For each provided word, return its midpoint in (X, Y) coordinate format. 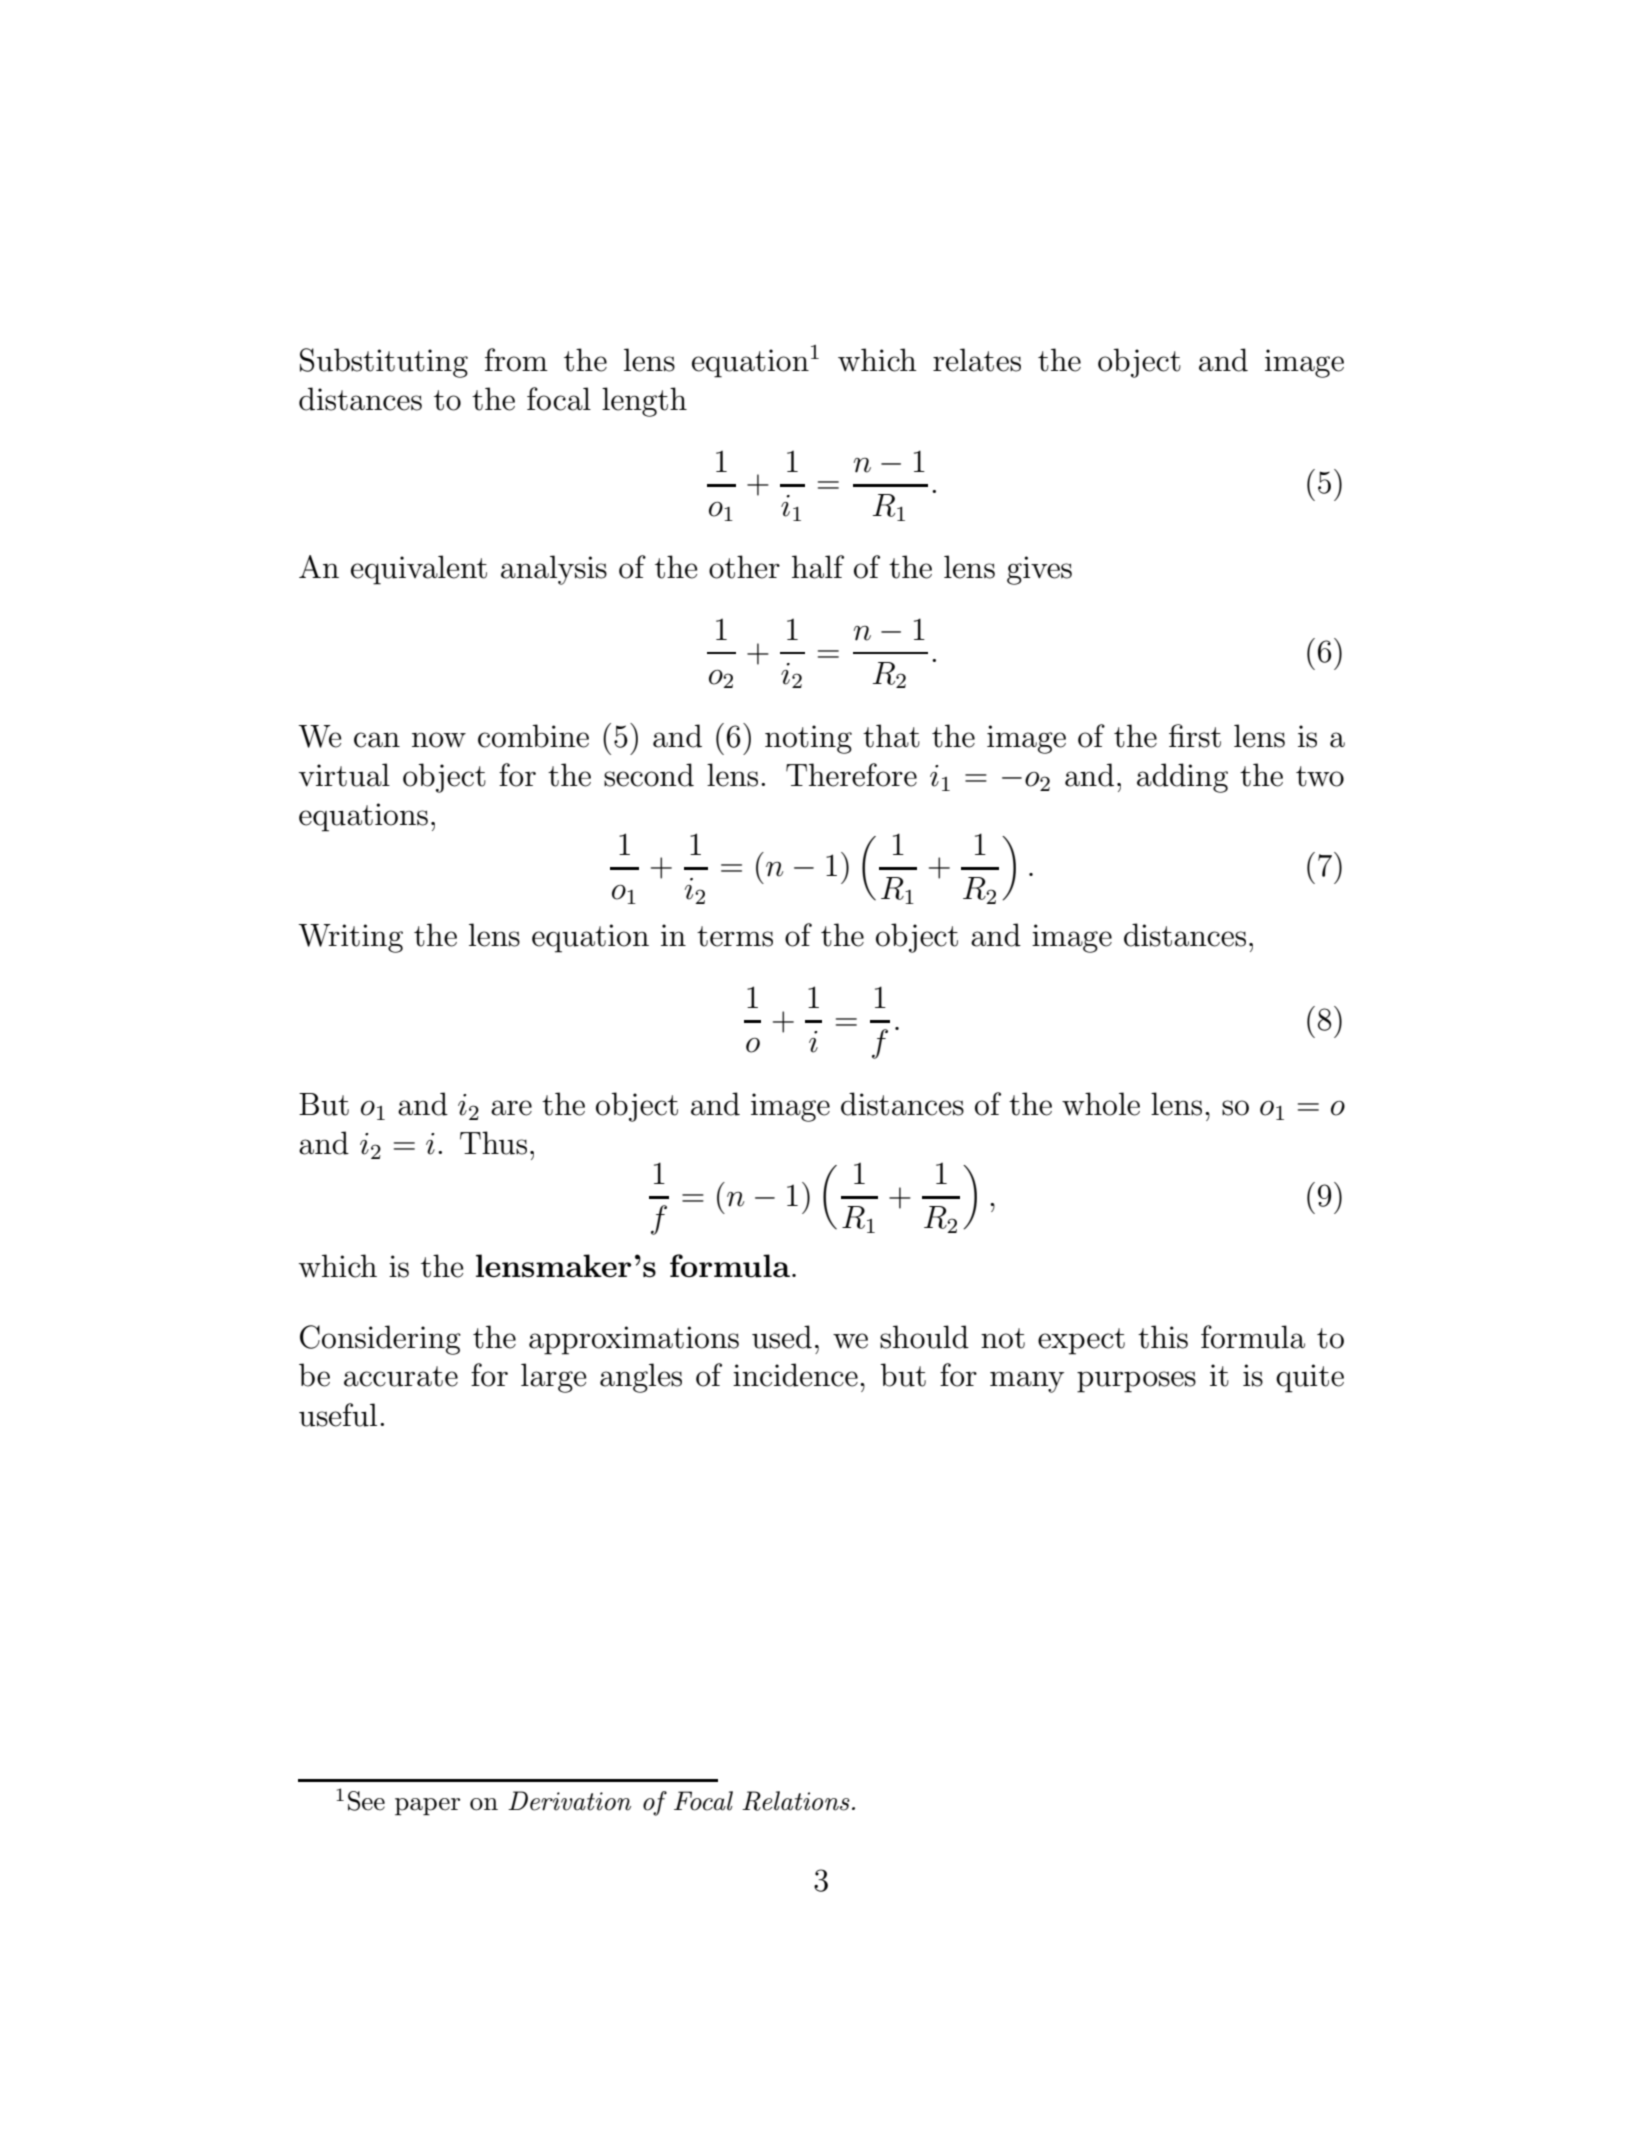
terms (735, 936)
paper (427, 1807)
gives (1039, 570)
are (511, 1108)
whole (1101, 1104)
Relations (796, 1801)
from (516, 360)
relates (977, 360)
